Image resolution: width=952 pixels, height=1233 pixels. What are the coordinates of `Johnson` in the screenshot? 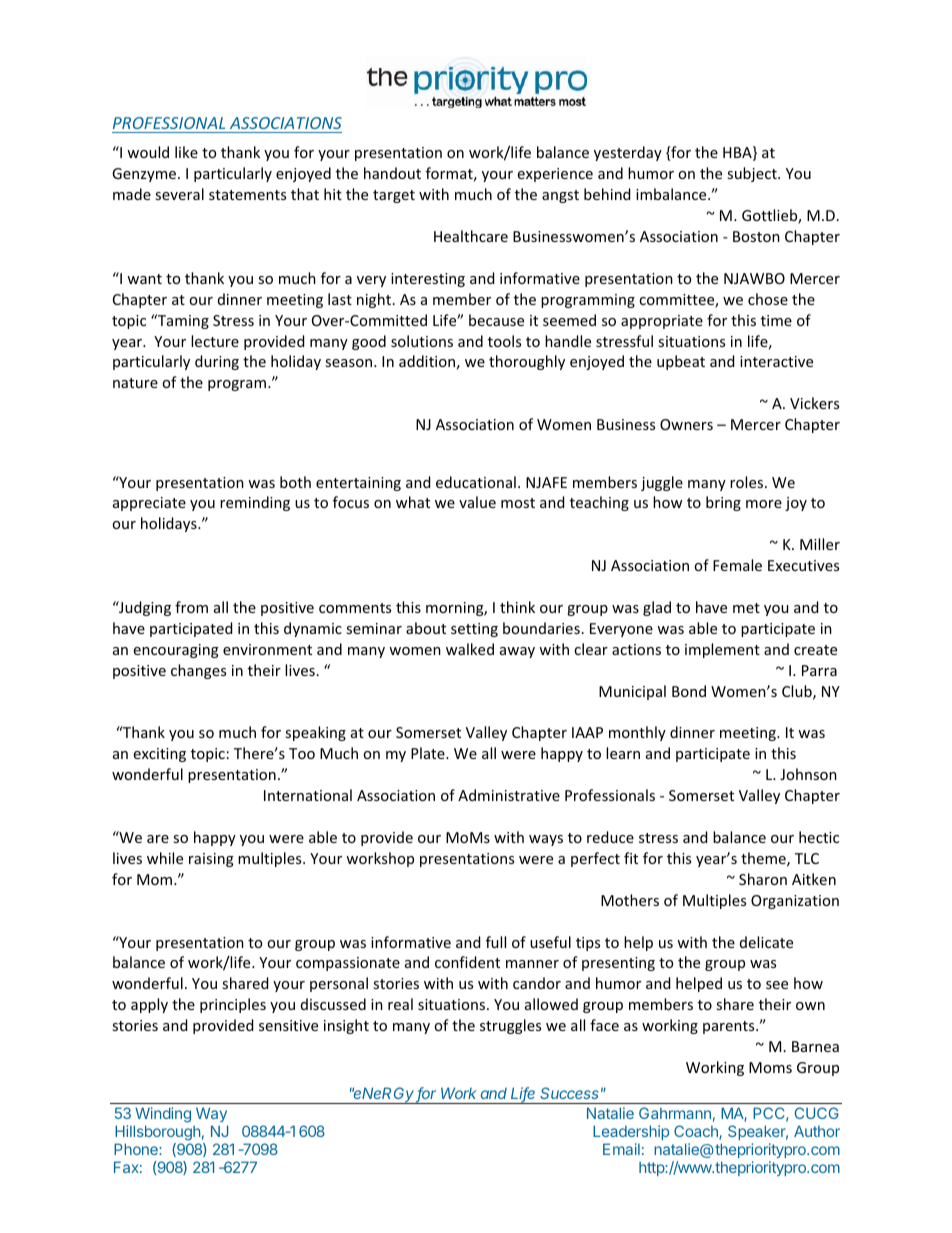 It's located at (808, 774).
